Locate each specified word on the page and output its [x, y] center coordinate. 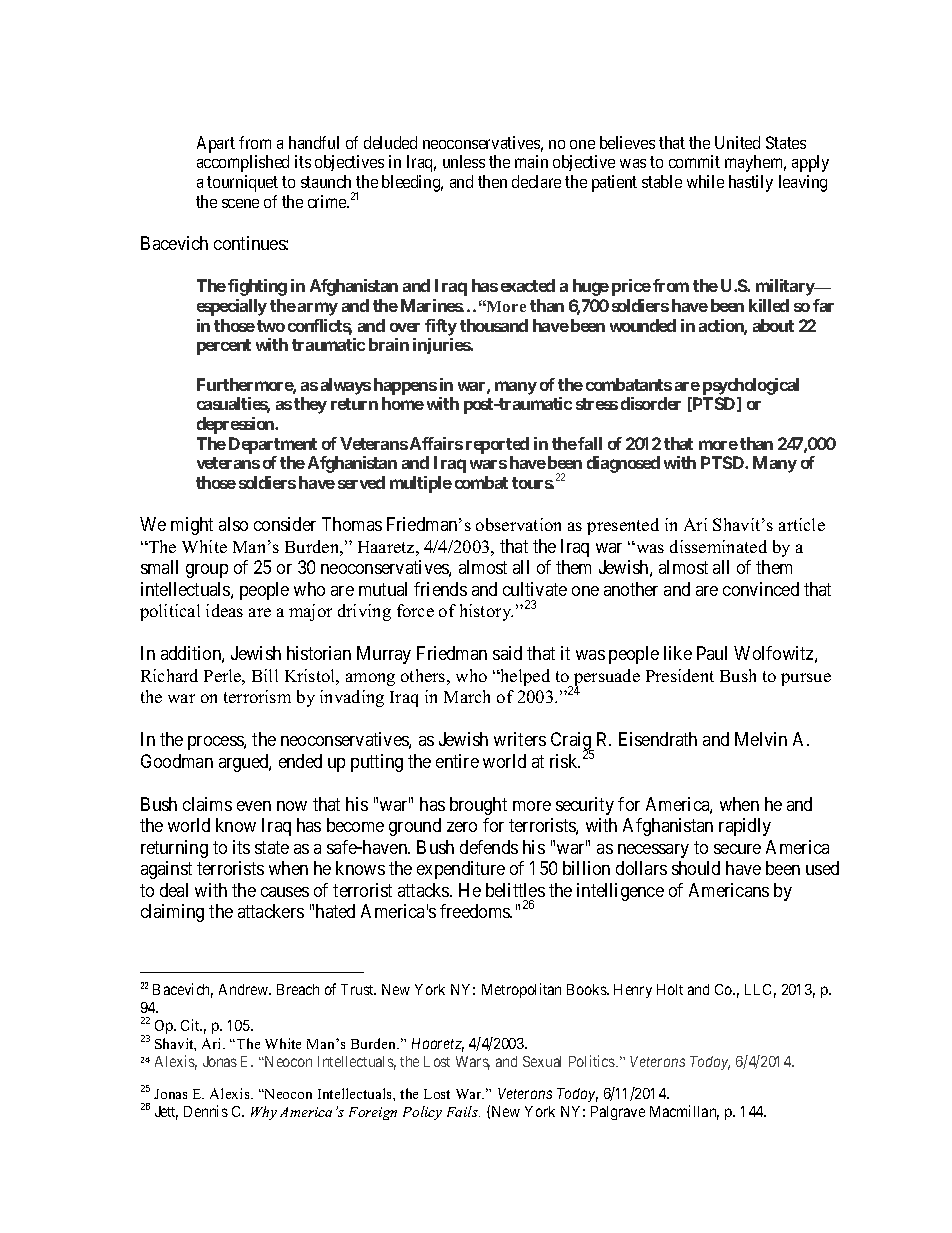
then [492, 181]
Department [273, 445]
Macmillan [684, 1112]
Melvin [761, 739]
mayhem [755, 163]
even [254, 806]
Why [264, 1113]
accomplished [243, 163]
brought [478, 806]
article [802, 524]
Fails [463, 1111]
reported [497, 445]
